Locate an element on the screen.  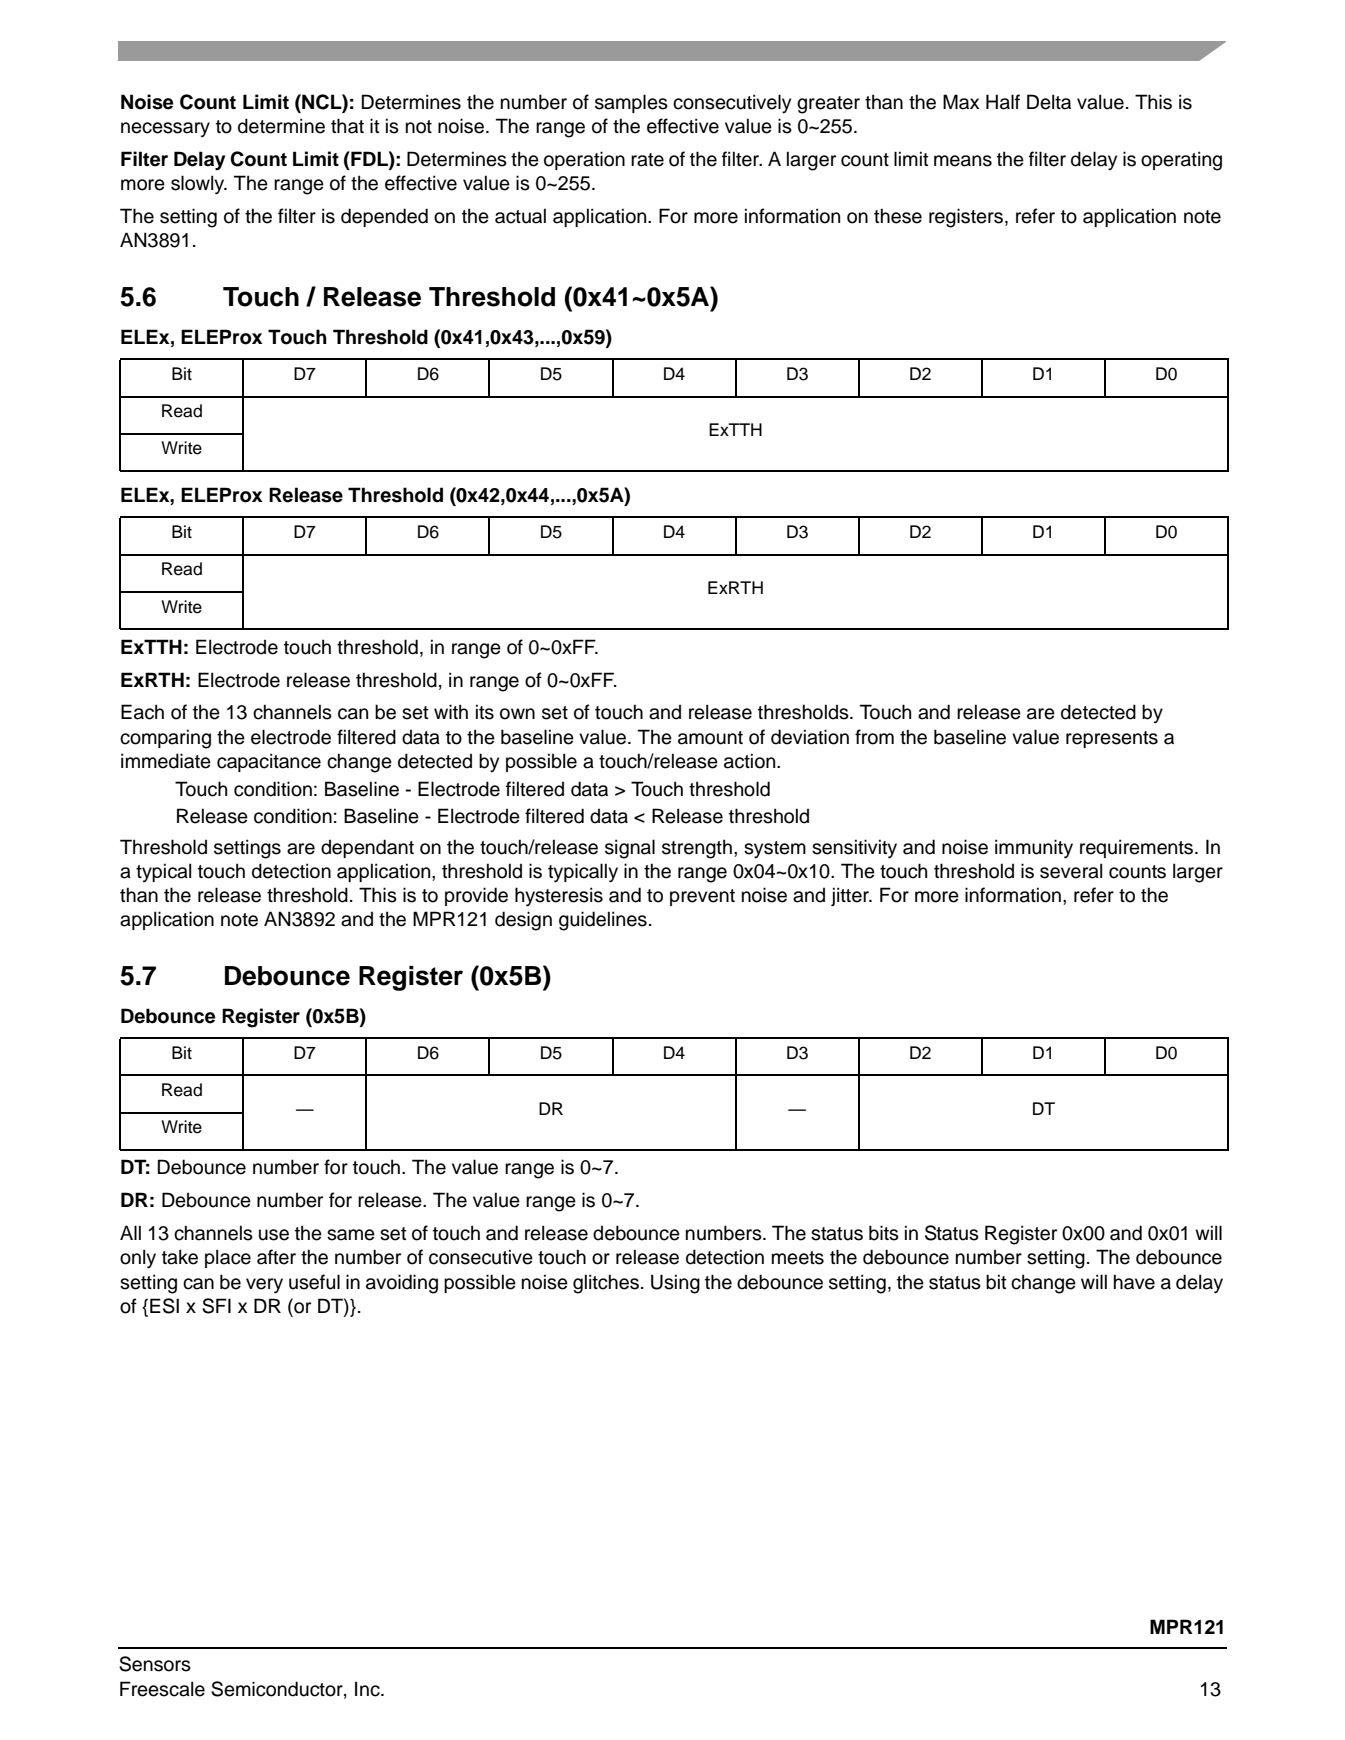
dependant is located at coordinates (367, 848).
